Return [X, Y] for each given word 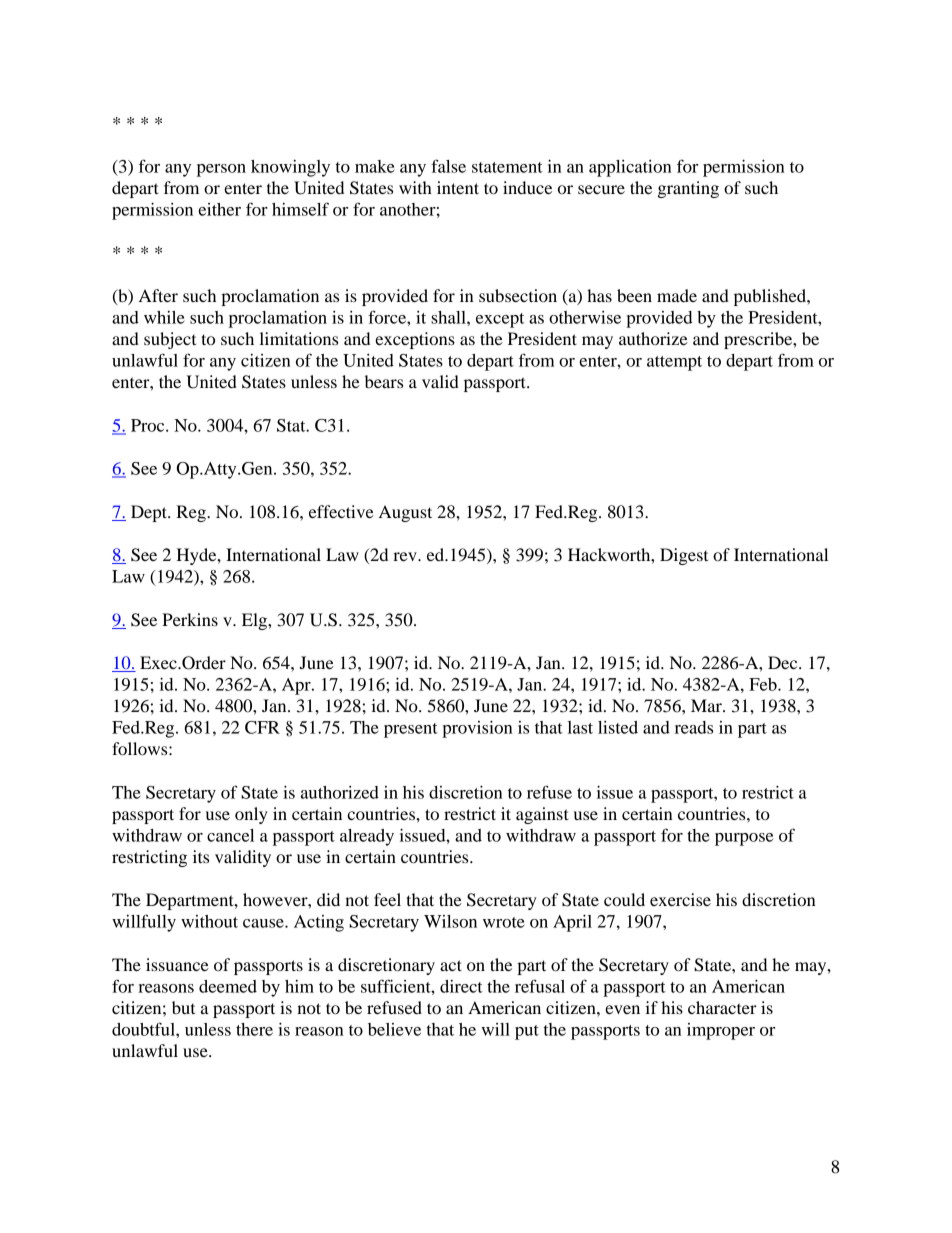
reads [694, 727]
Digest [684, 556]
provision [477, 729]
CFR [262, 727]
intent [458, 187]
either [219, 209]
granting [688, 189]
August [405, 513]
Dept [150, 513]
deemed [228, 986]
